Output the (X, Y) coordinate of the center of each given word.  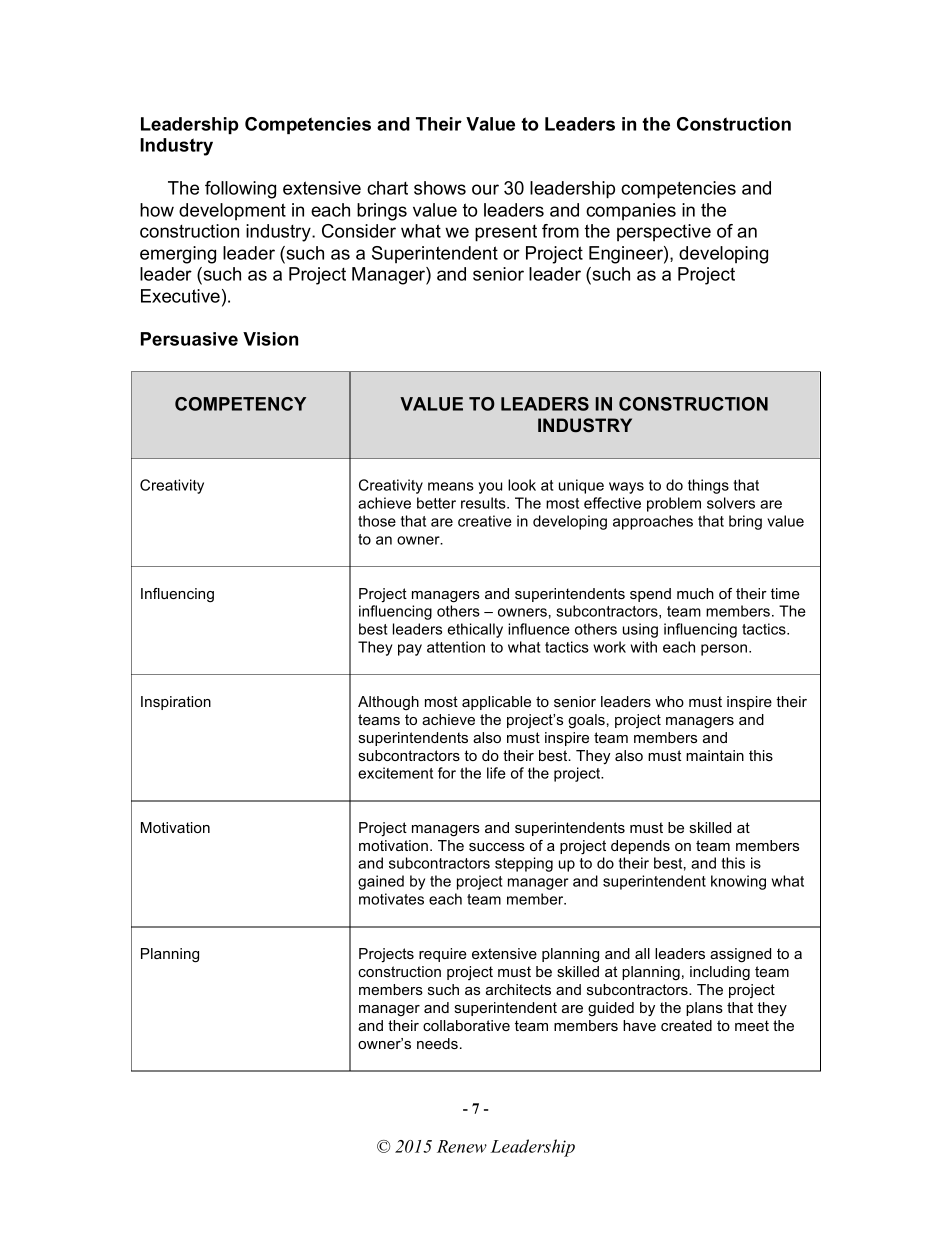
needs (437, 1043)
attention (456, 647)
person (724, 650)
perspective (664, 232)
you (490, 488)
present (506, 233)
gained (381, 882)
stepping (524, 864)
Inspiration (176, 703)
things (708, 486)
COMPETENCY (240, 404)
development (232, 211)
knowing (738, 882)
